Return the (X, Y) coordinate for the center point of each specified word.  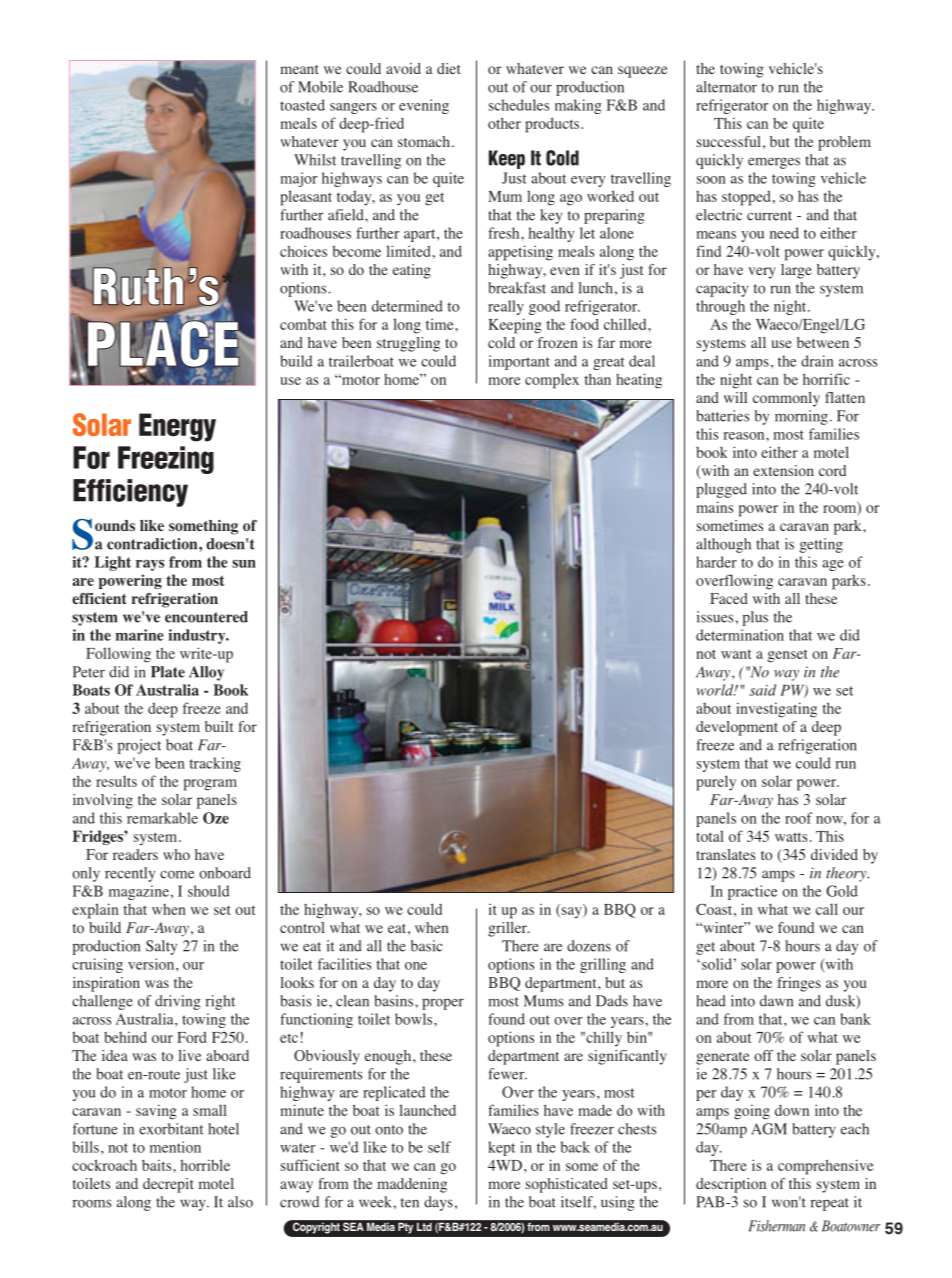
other (504, 123)
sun (244, 564)
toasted (302, 105)
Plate (168, 672)
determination (740, 635)
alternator (726, 87)
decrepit (168, 1185)
